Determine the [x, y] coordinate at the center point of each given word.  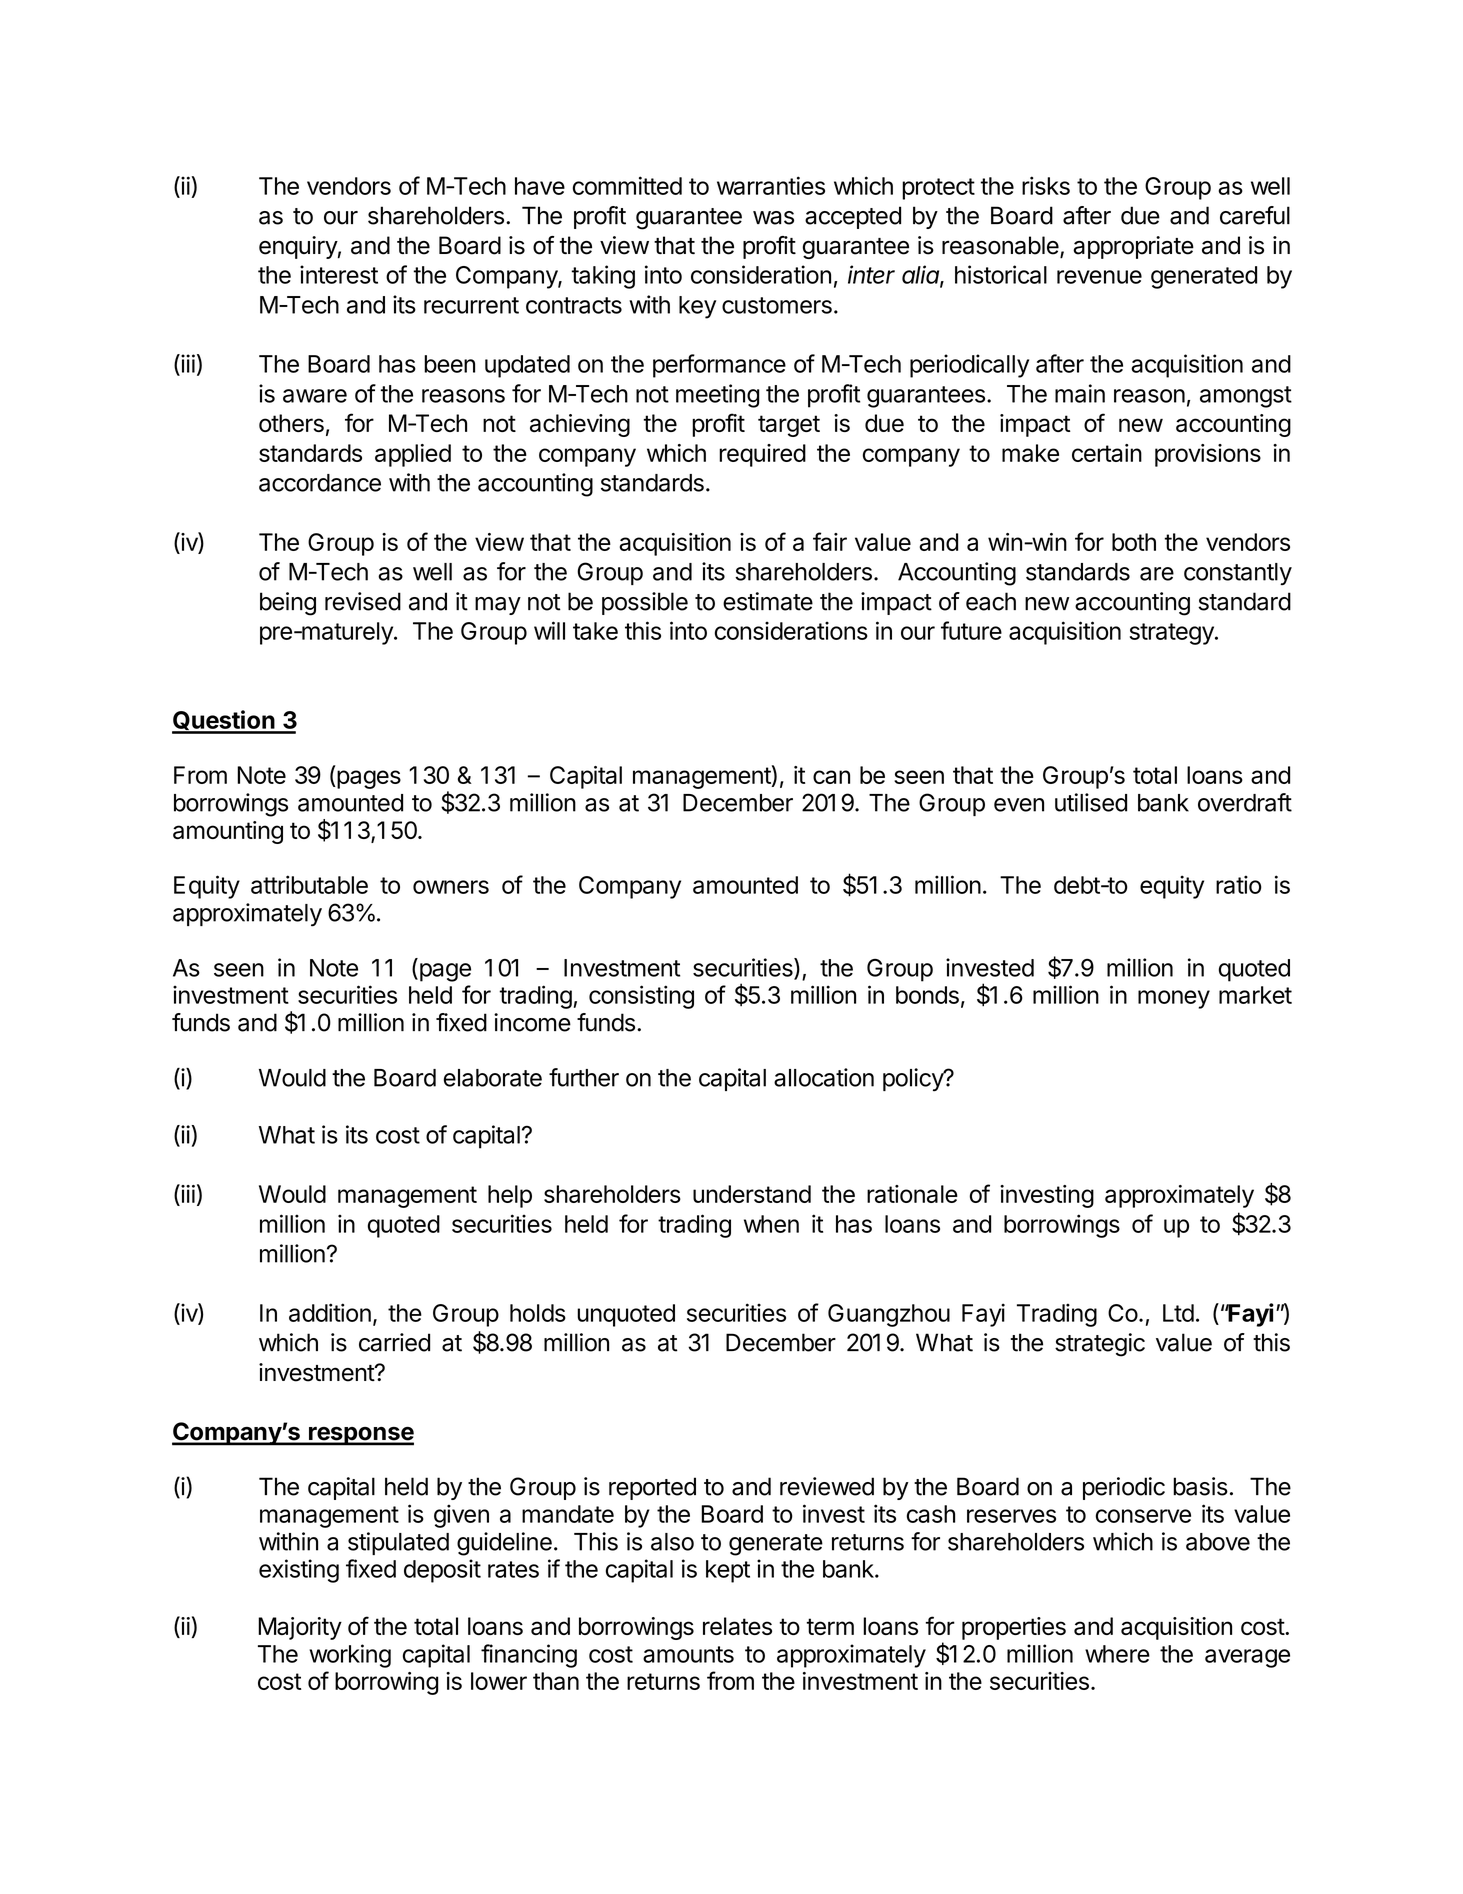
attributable [309, 884]
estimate [768, 601]
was [773, 218]
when [771, 1224]
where [1117, 1654]
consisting [641, 997]
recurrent [471, 305]
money [1174, 999]
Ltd [1178, 1313]
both [1134, 542]
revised [363, 601]
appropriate [1133, 247]
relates [737, 1626]
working [350, 1656]
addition [330, 1312]
